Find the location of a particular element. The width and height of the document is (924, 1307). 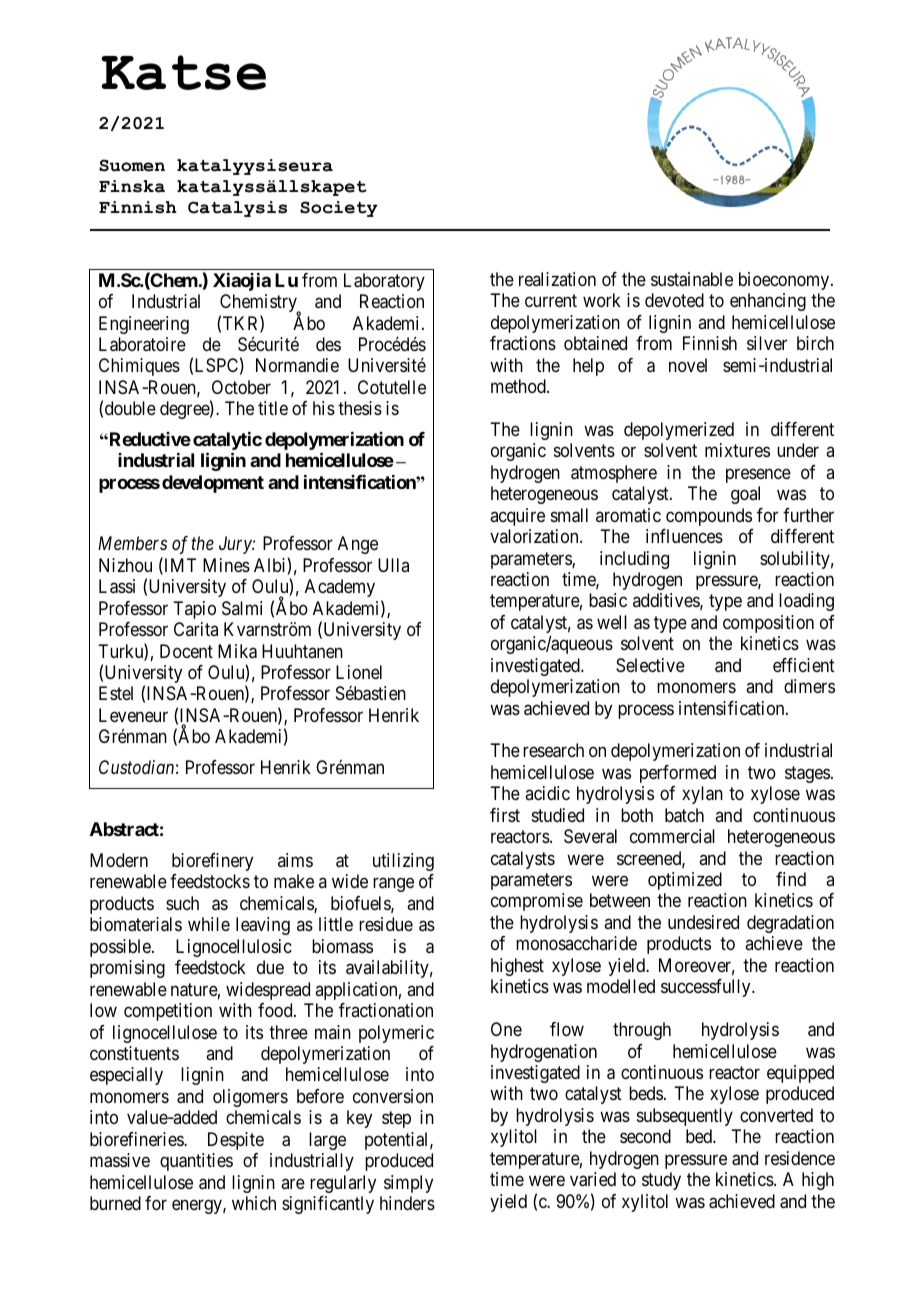

Mines is located at coordinates (226, 565).
